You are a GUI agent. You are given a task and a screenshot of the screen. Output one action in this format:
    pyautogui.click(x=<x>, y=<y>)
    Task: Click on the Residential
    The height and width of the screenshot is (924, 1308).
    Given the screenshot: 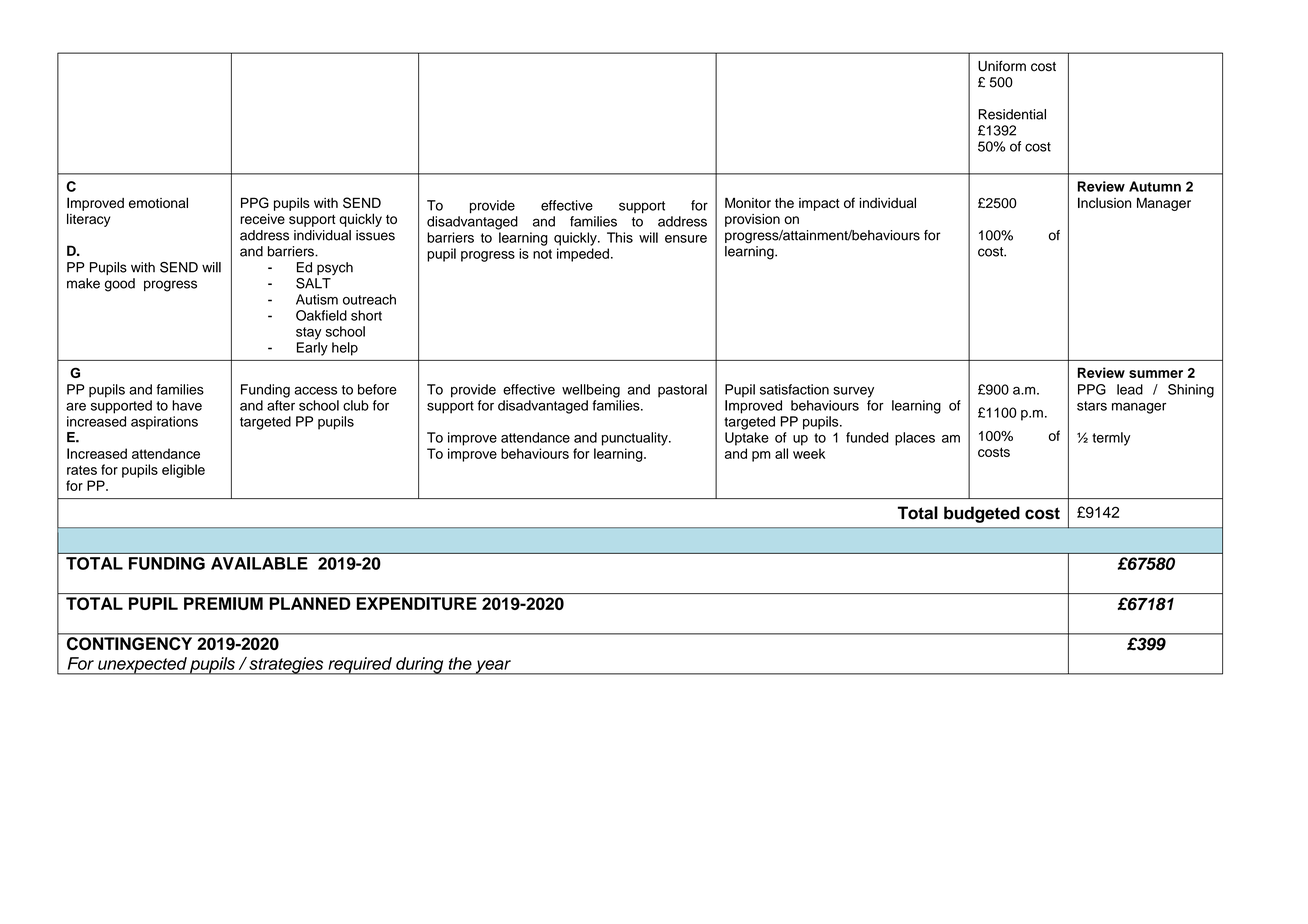 What is the action you would take?
    pyautogui.click(x=1012, y=114)
